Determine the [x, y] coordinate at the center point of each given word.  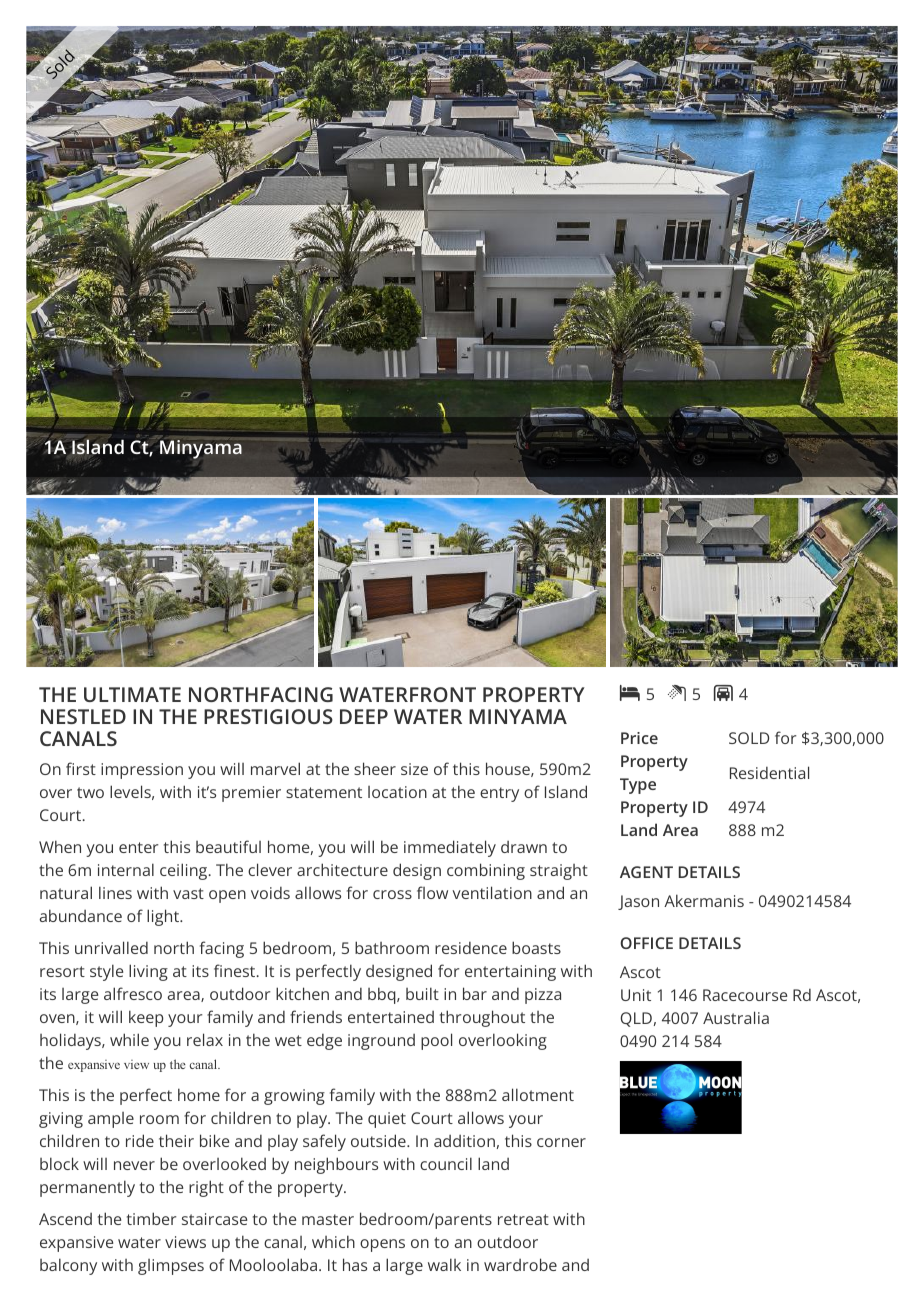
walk [444, 1264]
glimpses [171, 1267]
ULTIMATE [132, 694]
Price [639, 738]
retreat [523, 1219]
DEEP [364, 716]
